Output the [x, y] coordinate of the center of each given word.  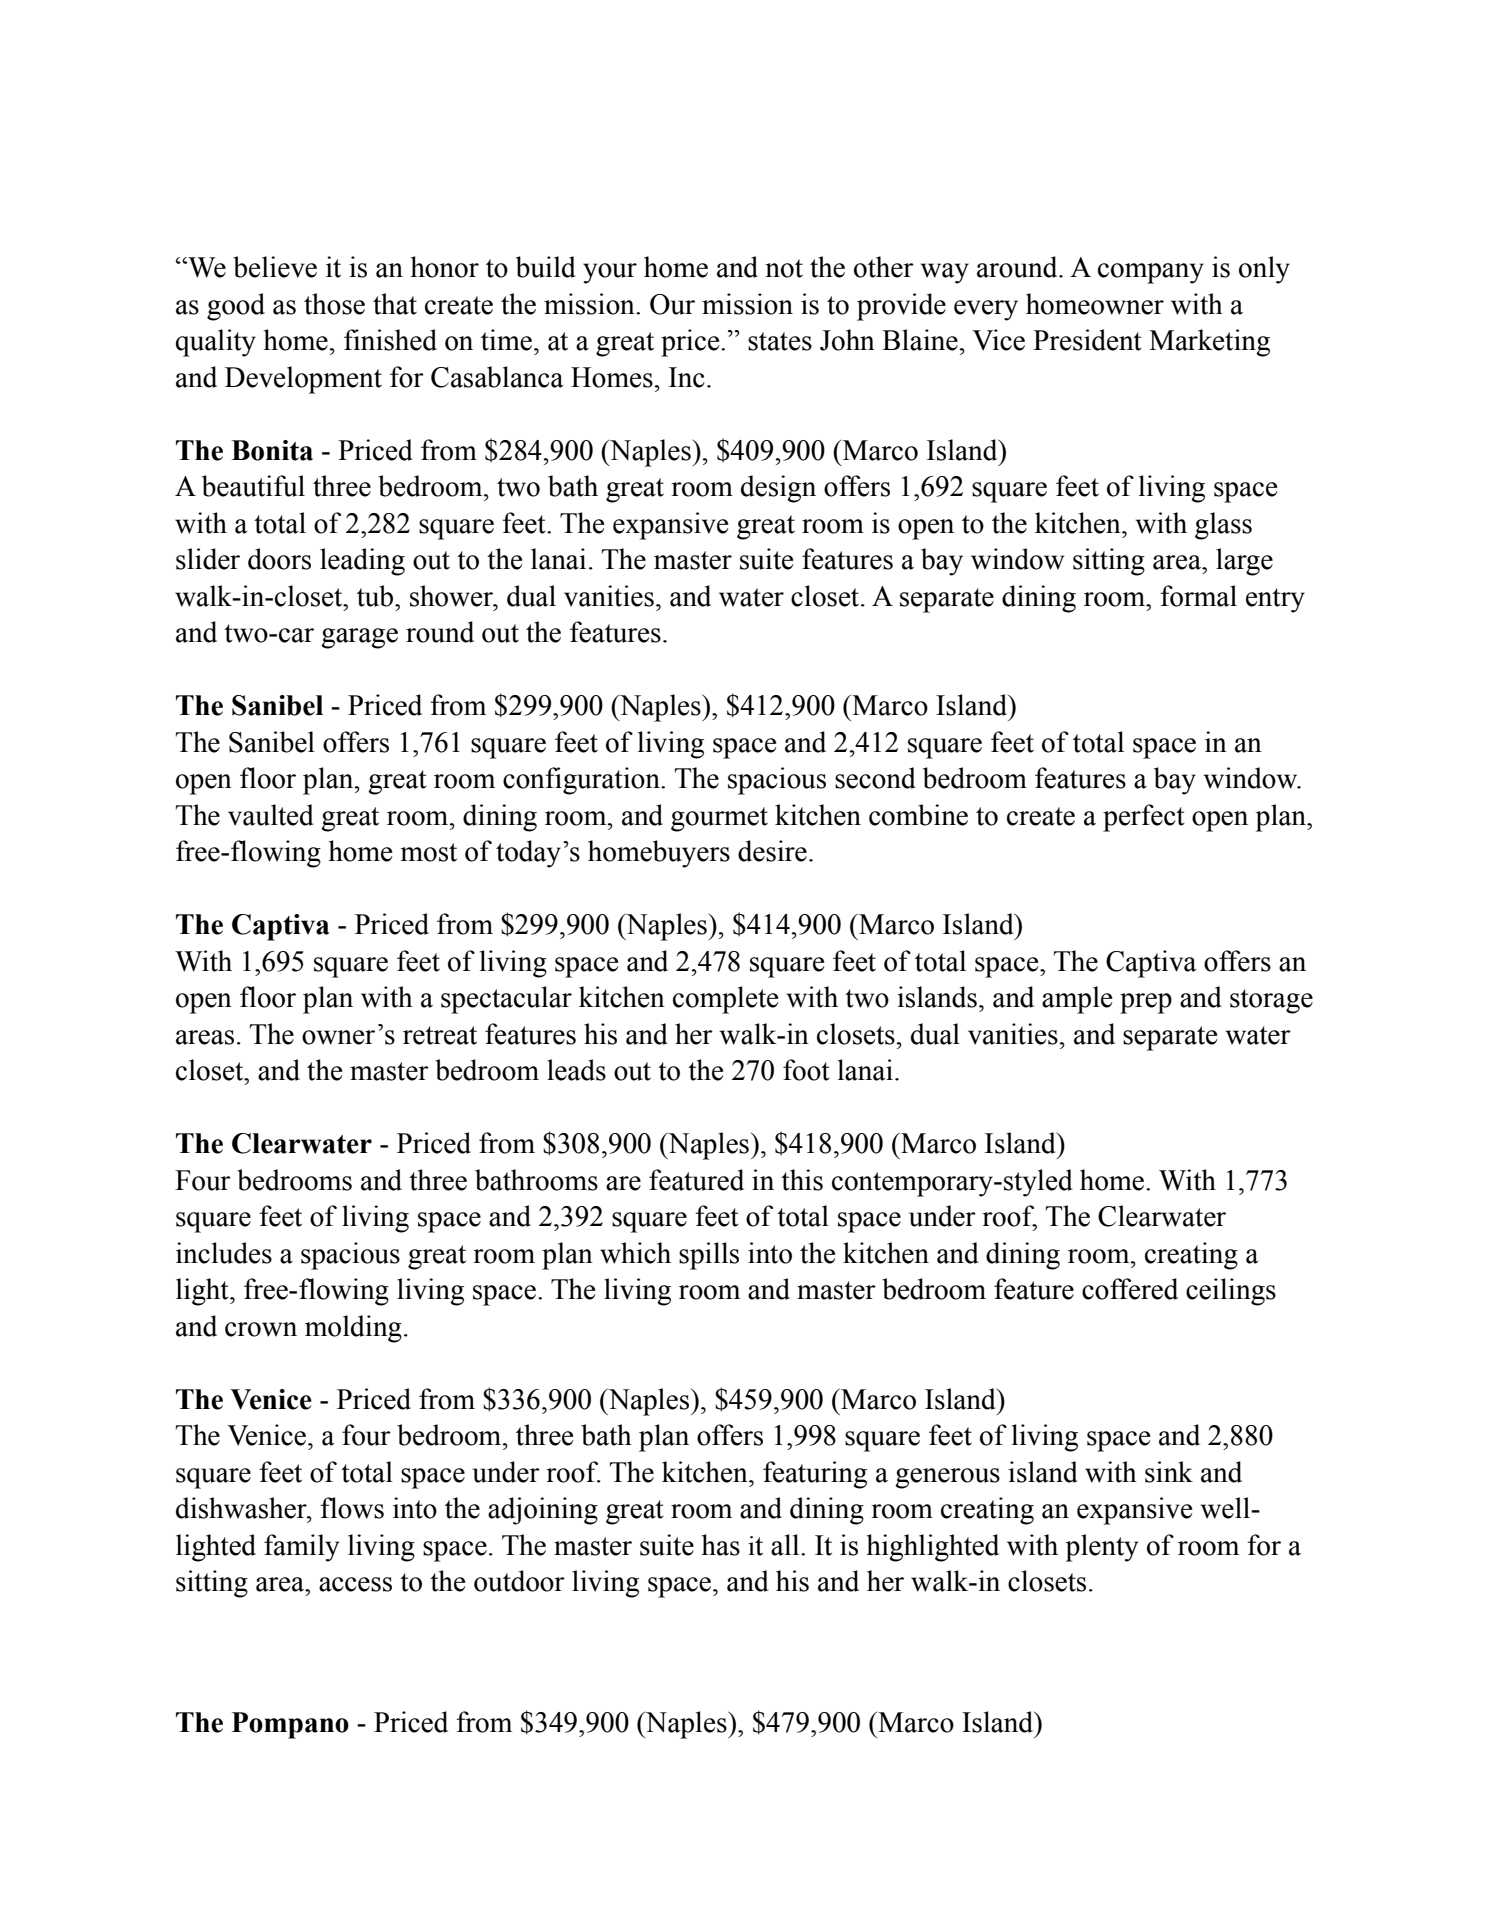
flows [352, 1508]
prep [1146, 1003]
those [334, 304]
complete [725, 1000]
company [1151, 273]
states [780, 341]
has [721, 1545]
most [429, 852]
